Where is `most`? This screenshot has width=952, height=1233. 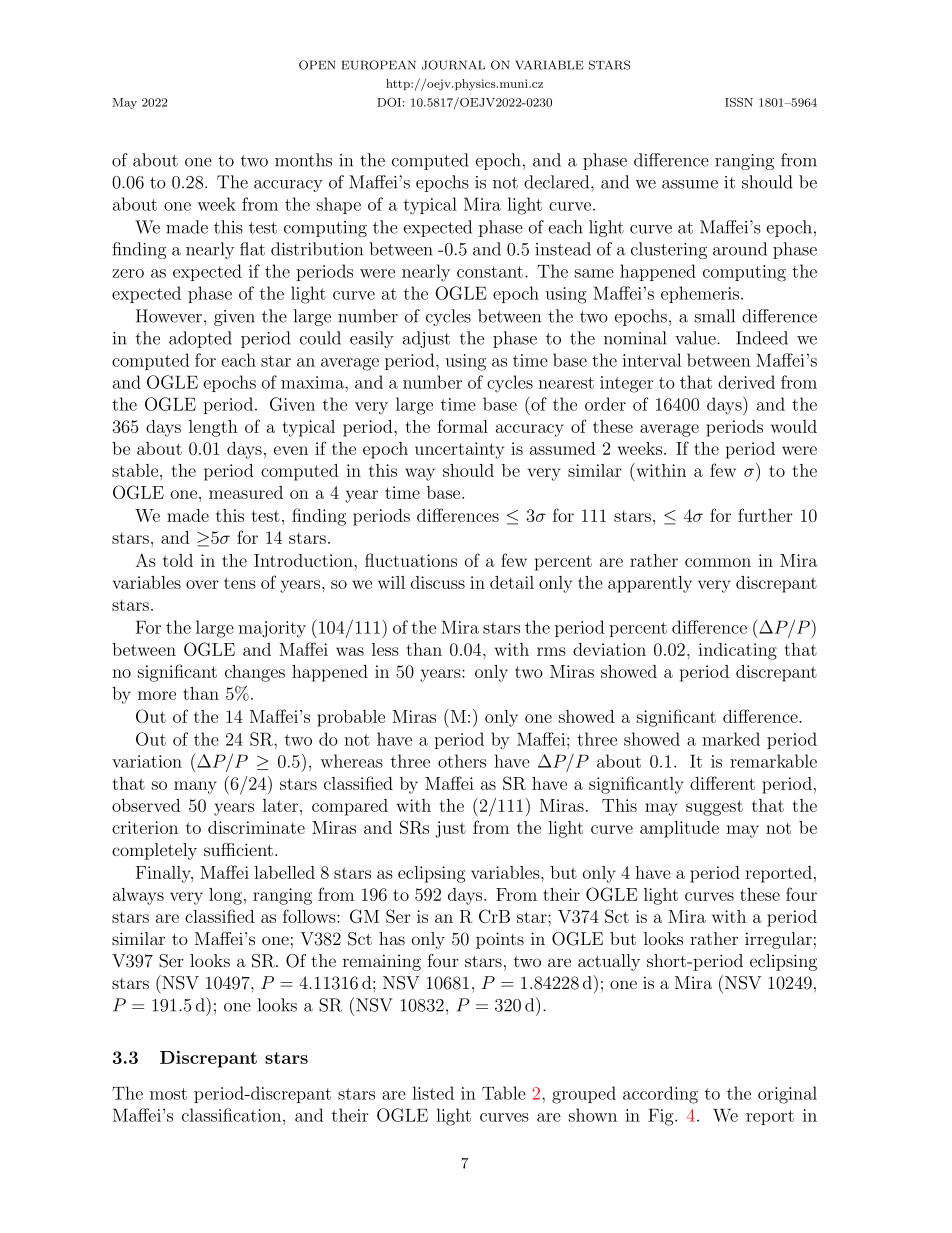 most is located at coordinates (168, 1094).
